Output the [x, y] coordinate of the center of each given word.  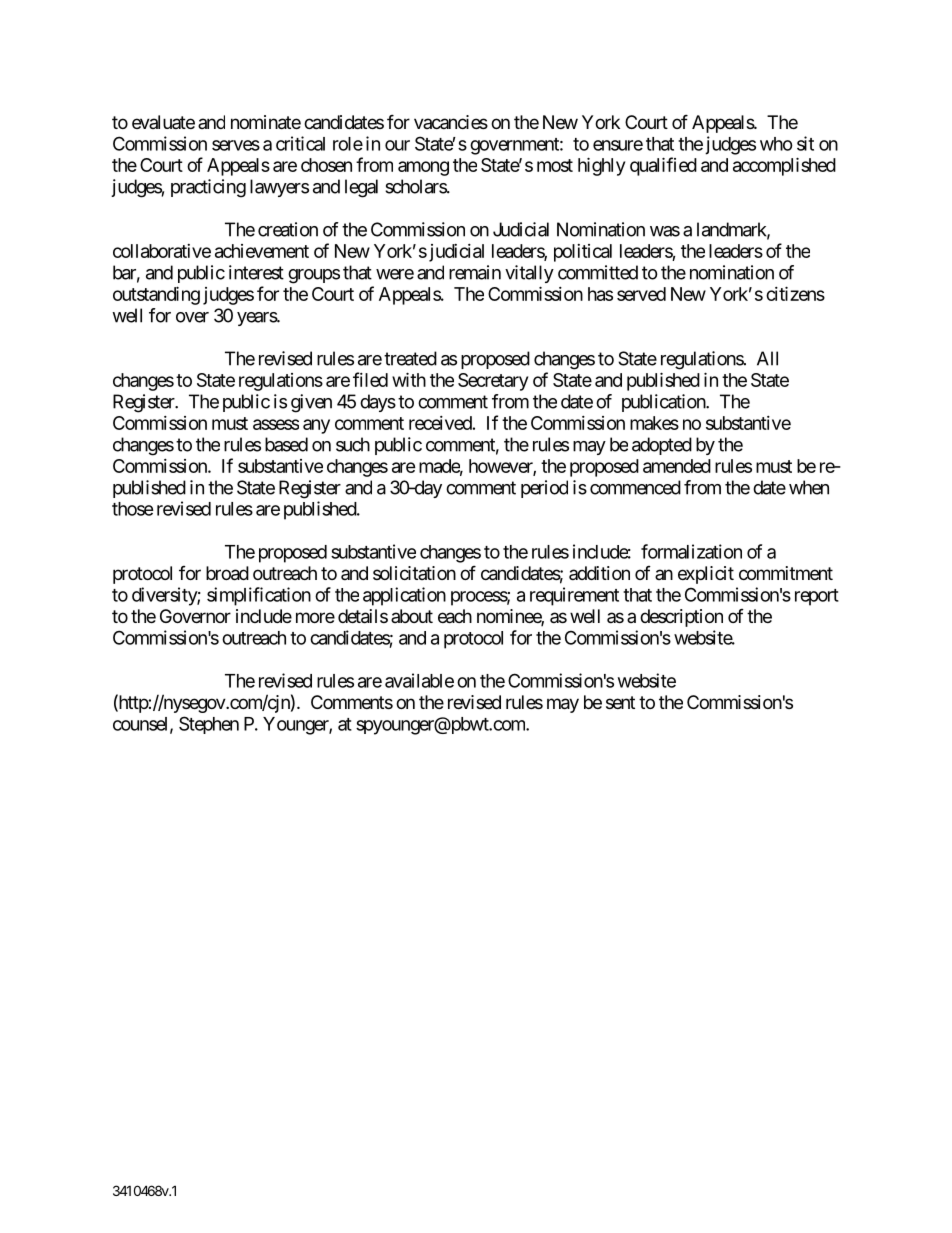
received [440, 423]
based [286, 444]
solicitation [414, 573]
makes [654, 423]
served [641, 294]
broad [227, 573]
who [776, 144]
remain [475, 272]
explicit [706, 575]
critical [300, 143]
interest [256, 272]
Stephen [209, 725]
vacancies [451, 122]
